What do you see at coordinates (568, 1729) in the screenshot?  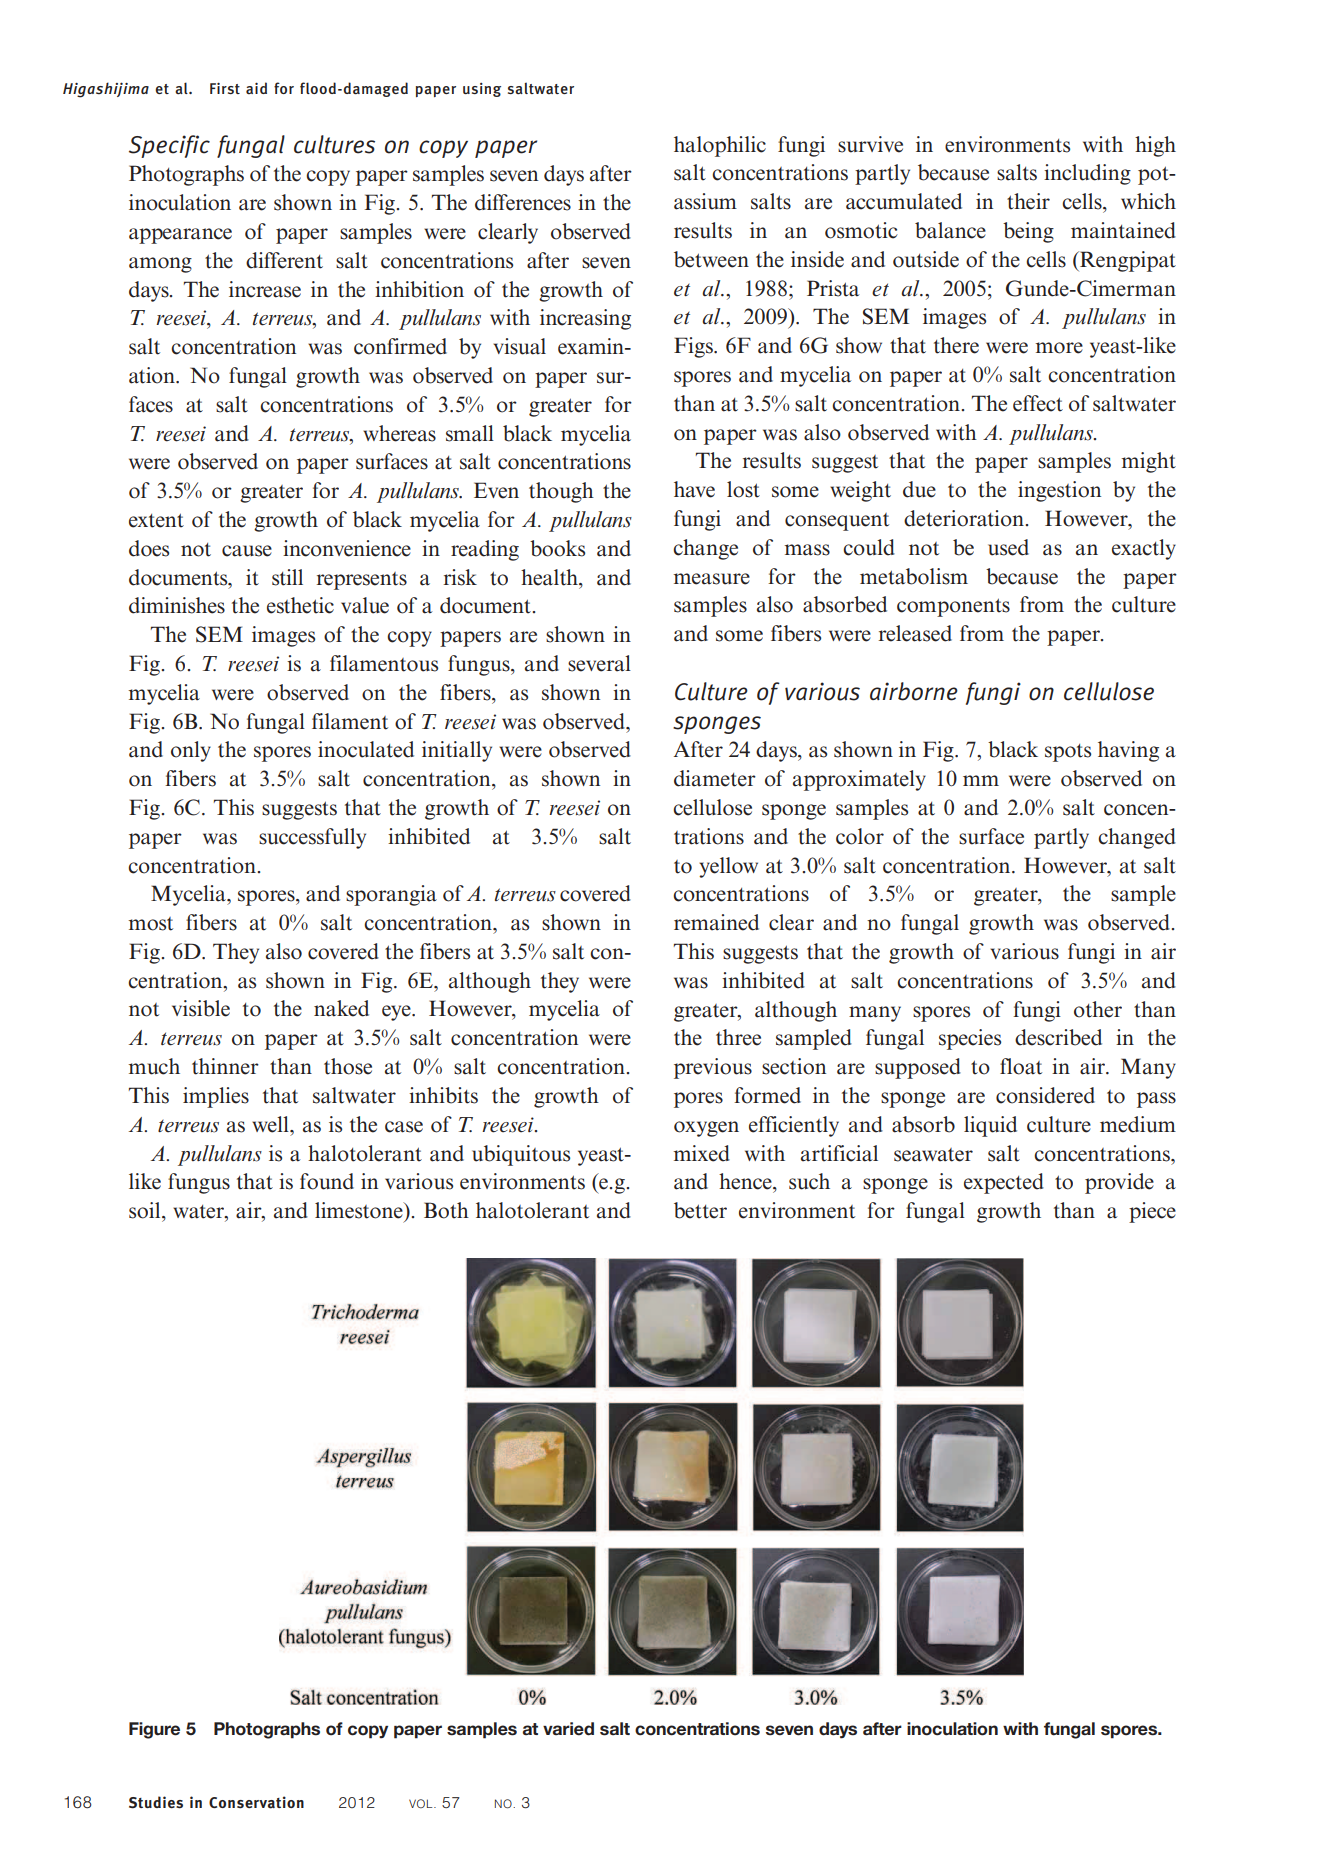 I see `varied` at bounding box center [568, 1729].
